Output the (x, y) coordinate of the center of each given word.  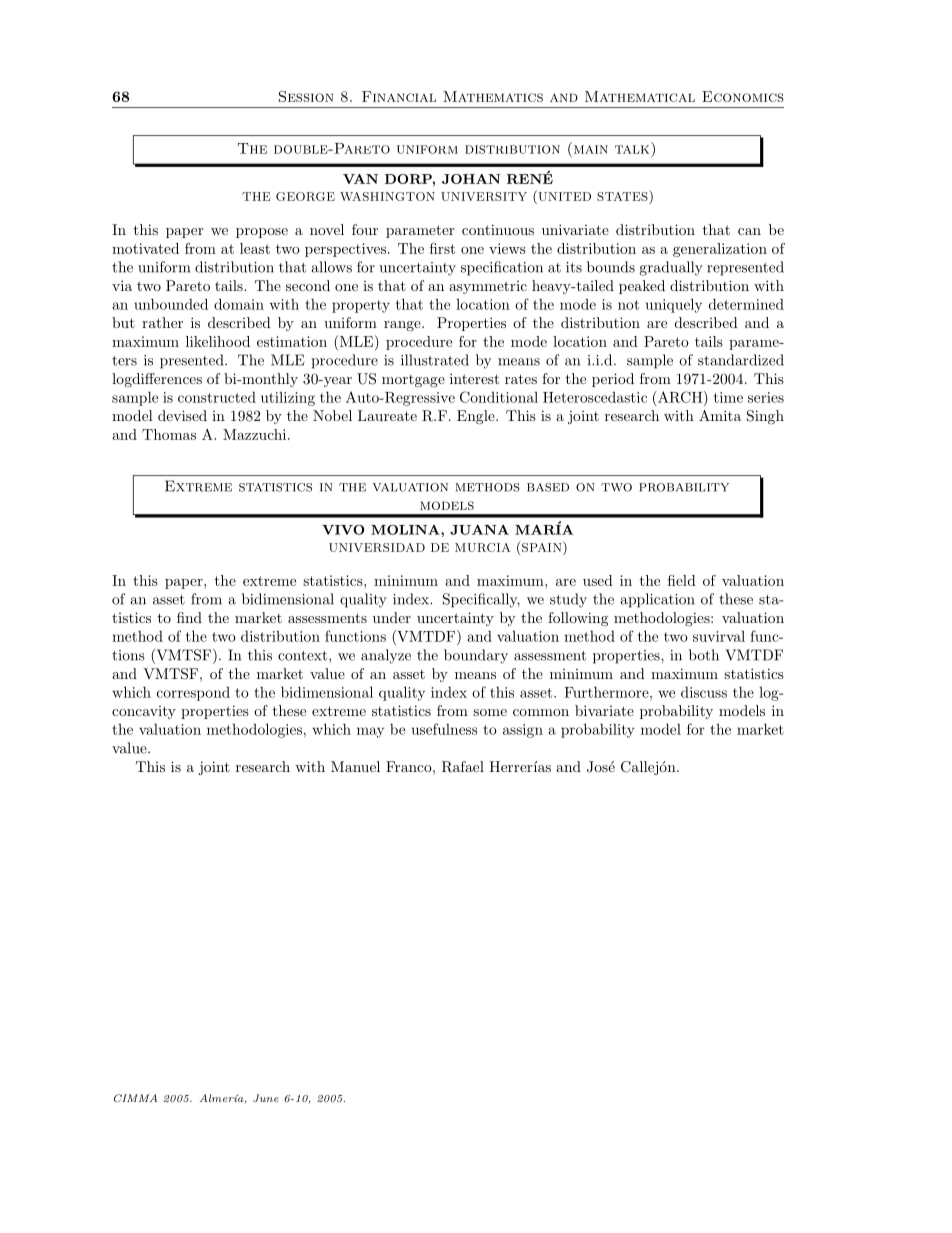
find (189, 617)
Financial (399, 96)
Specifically (481, 600)
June (266, 1098)
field (682, 580)
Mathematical (640, 96)
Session (306, 96)
